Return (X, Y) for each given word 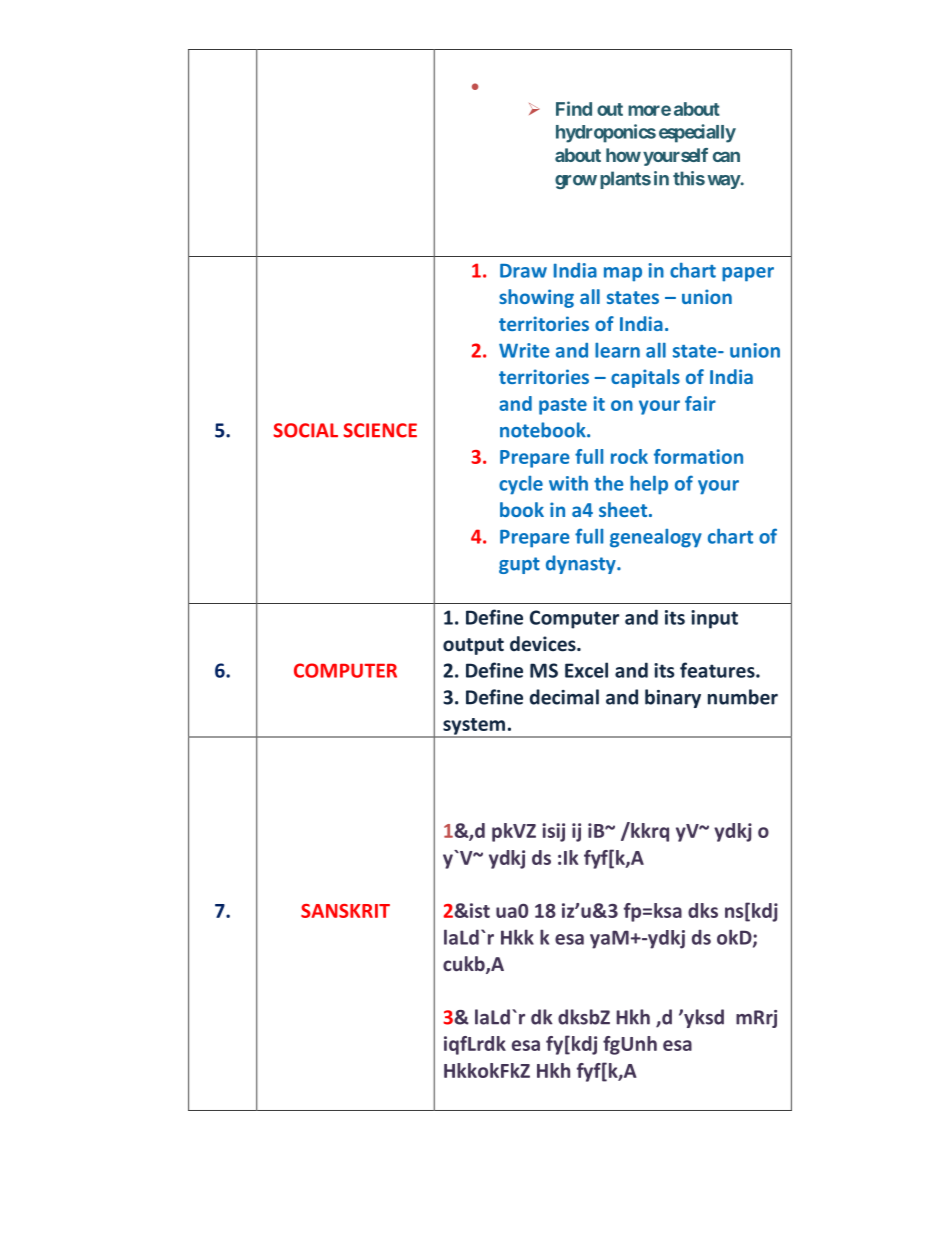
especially (697, 133)
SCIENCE (380, 430)
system (474, 727)
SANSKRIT (345, 911)
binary (673, 698)
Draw (523, 271)
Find (574, 108)
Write (524, 350)
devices (544, 644)
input (714, 619)
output (473, 646)
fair (700, 403)
